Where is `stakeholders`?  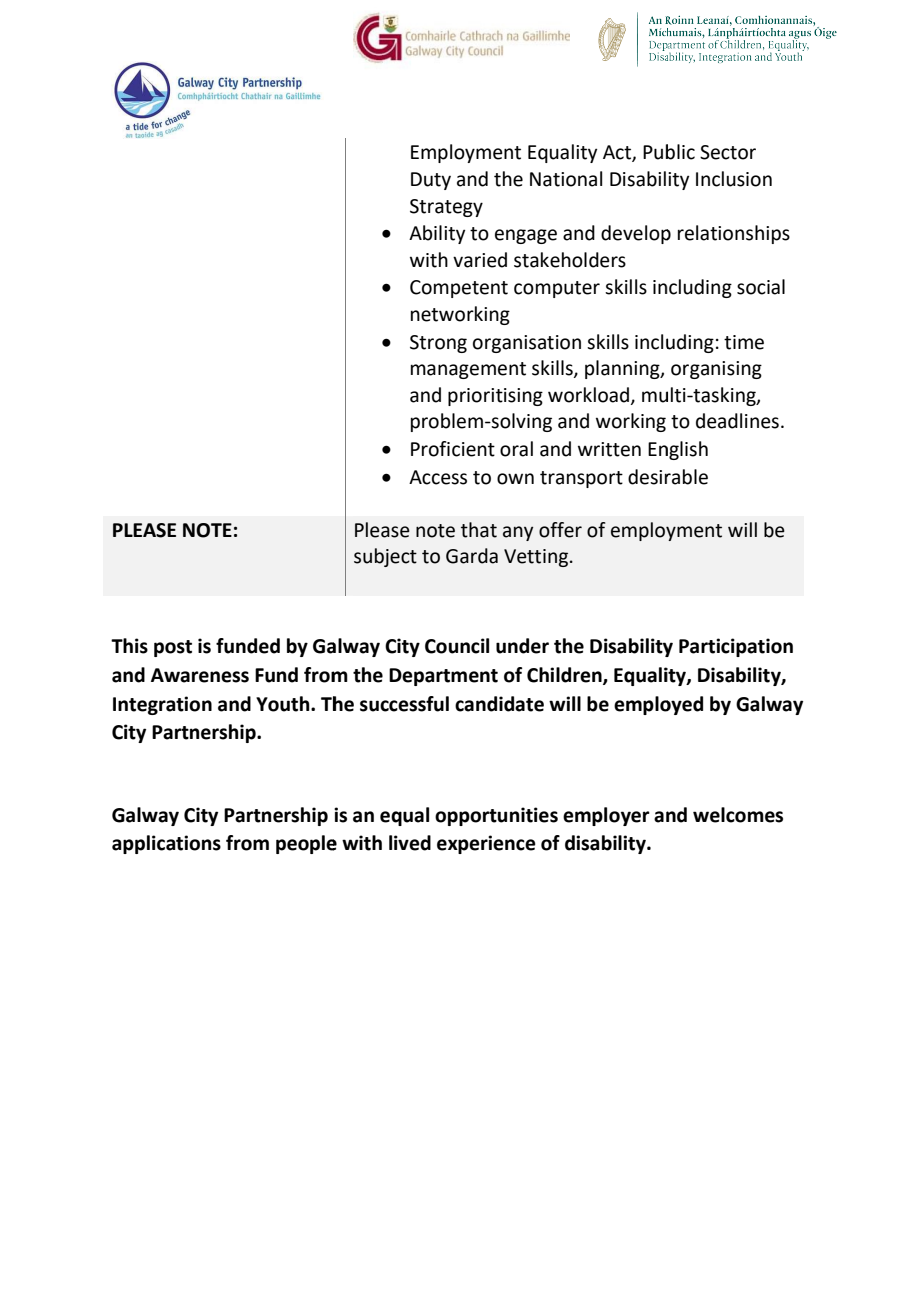
stakeholders is located at coordinates (570, 260).
